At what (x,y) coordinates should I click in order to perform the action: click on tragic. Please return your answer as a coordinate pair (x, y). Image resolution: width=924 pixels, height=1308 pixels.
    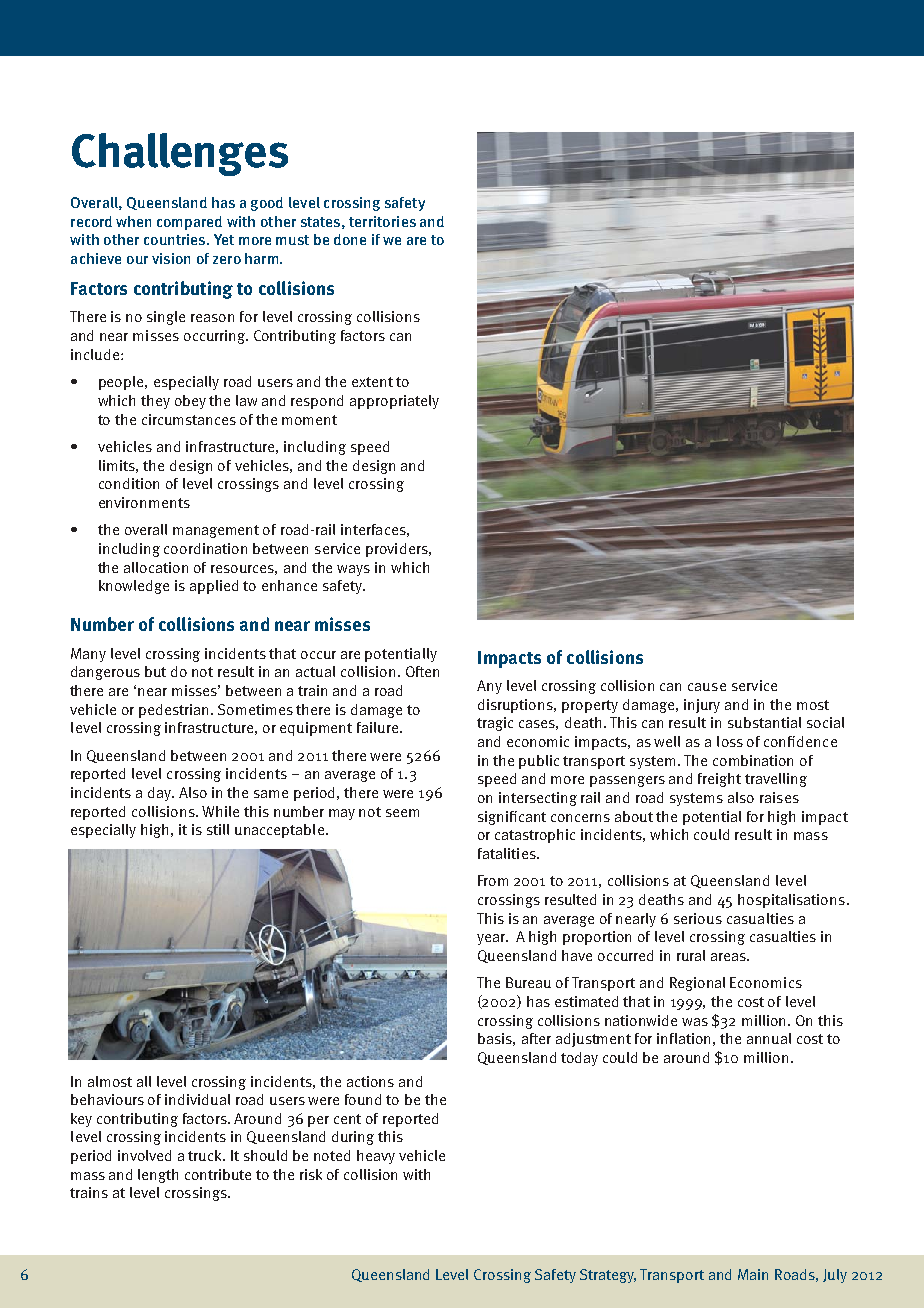
    Looking at the image, I should click on (495, 724).
